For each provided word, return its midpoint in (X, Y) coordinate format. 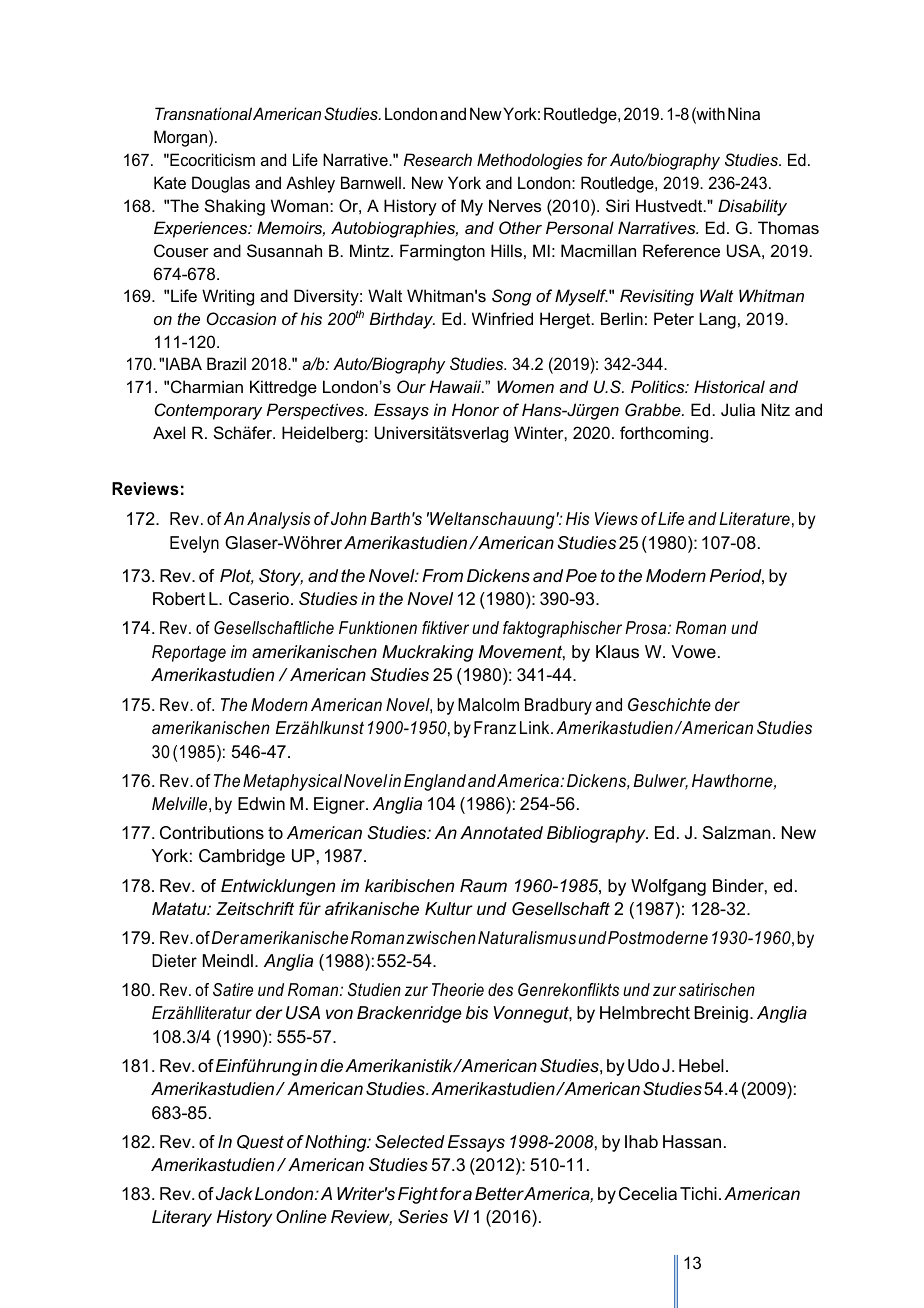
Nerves (515, 205)
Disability (752, 207)
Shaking (235, 207)
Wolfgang (668, 887)
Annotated (501, 832)
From (442, 575)
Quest (260, 1142)
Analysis (278, 520)
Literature (754, 518)
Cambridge (242, 857)
